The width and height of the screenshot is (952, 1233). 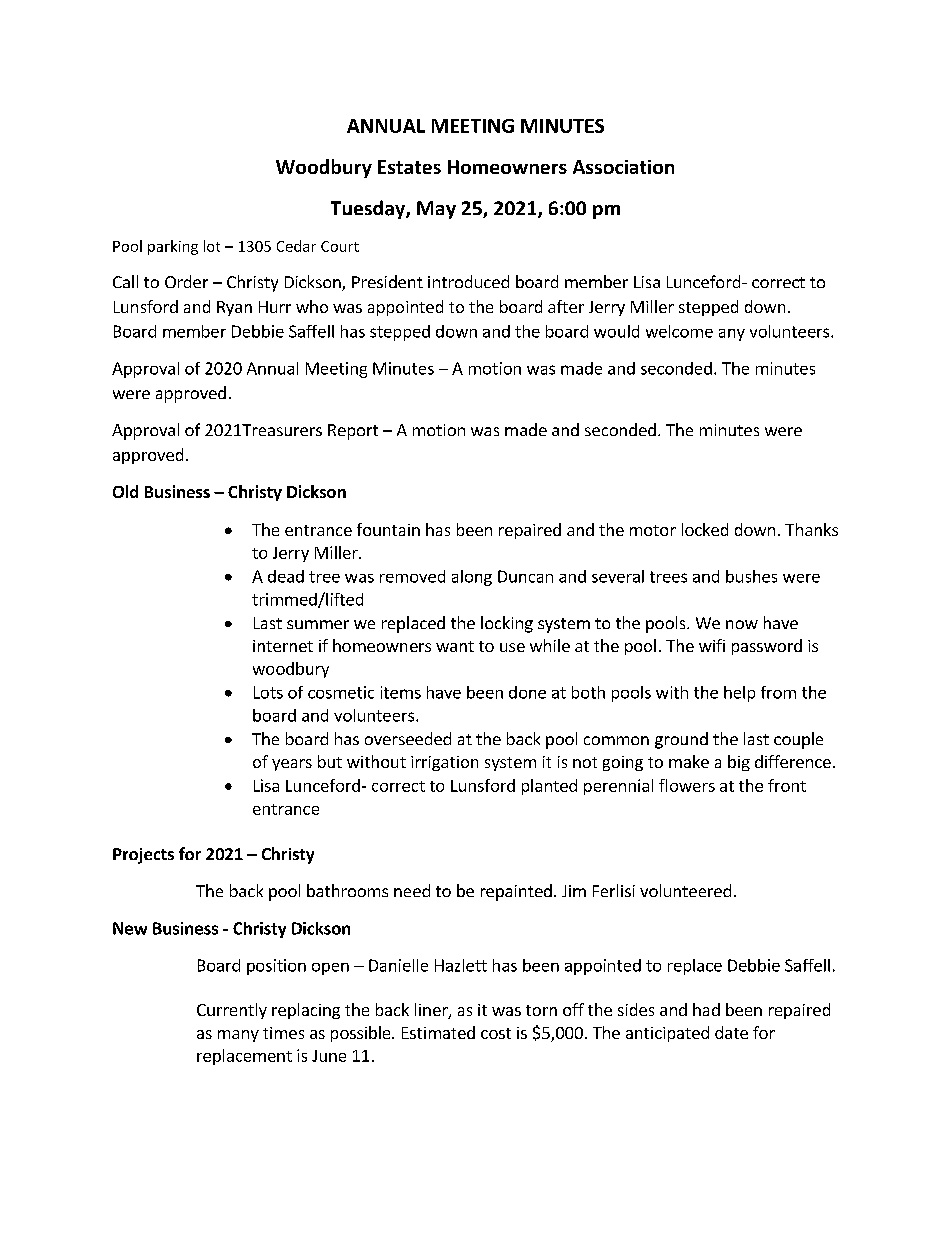 I want to click on internet, so click(x=283, y=646).
